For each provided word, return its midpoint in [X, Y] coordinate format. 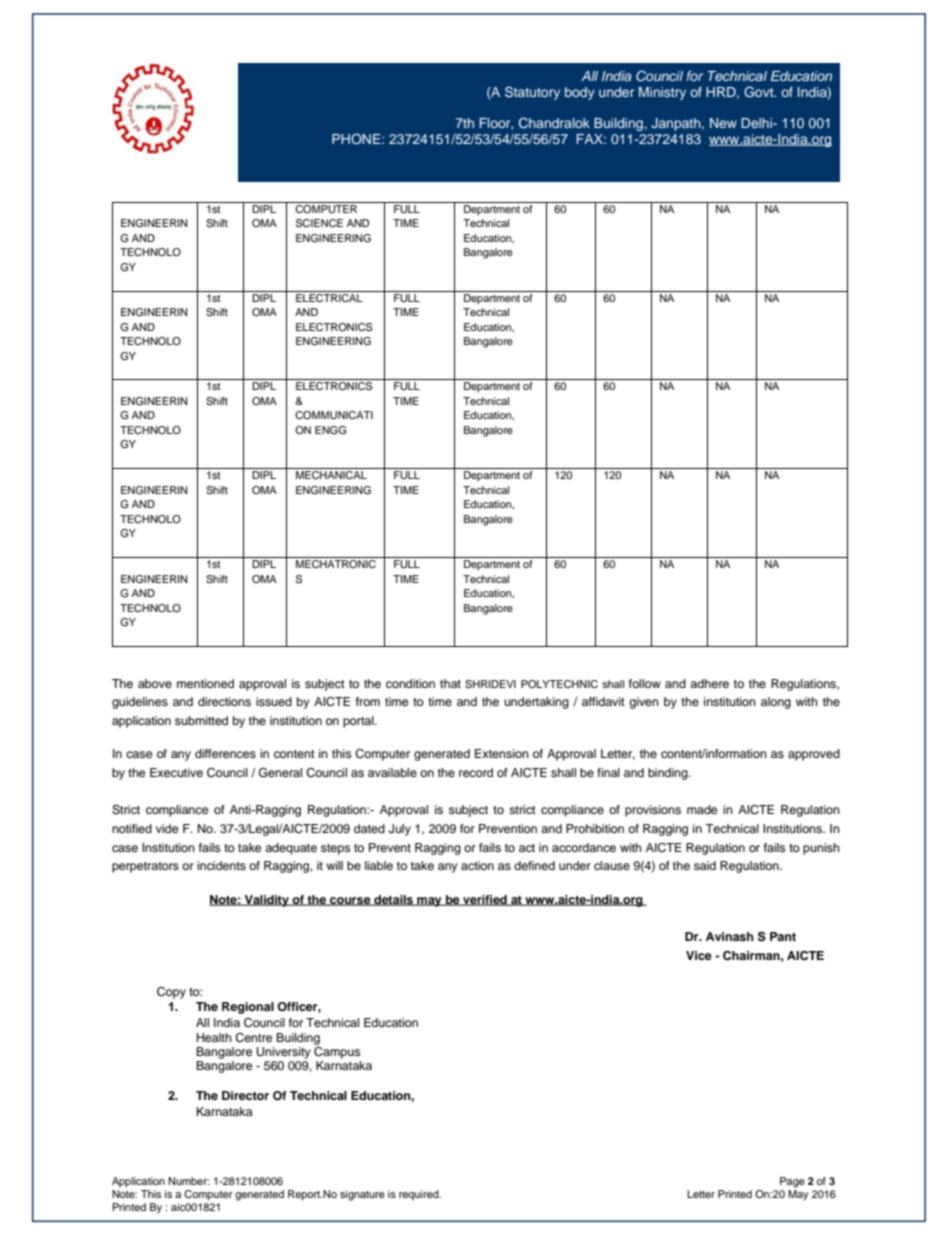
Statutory [532, 93]
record [476, 772]
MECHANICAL [331, 475]
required [420, 1195]
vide [167, 828]
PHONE [357, 139]
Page [792, 1182]
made [702, 809]
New [723, 123]
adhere [709, 683]
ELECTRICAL [329, 297]
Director [245, 1095]
